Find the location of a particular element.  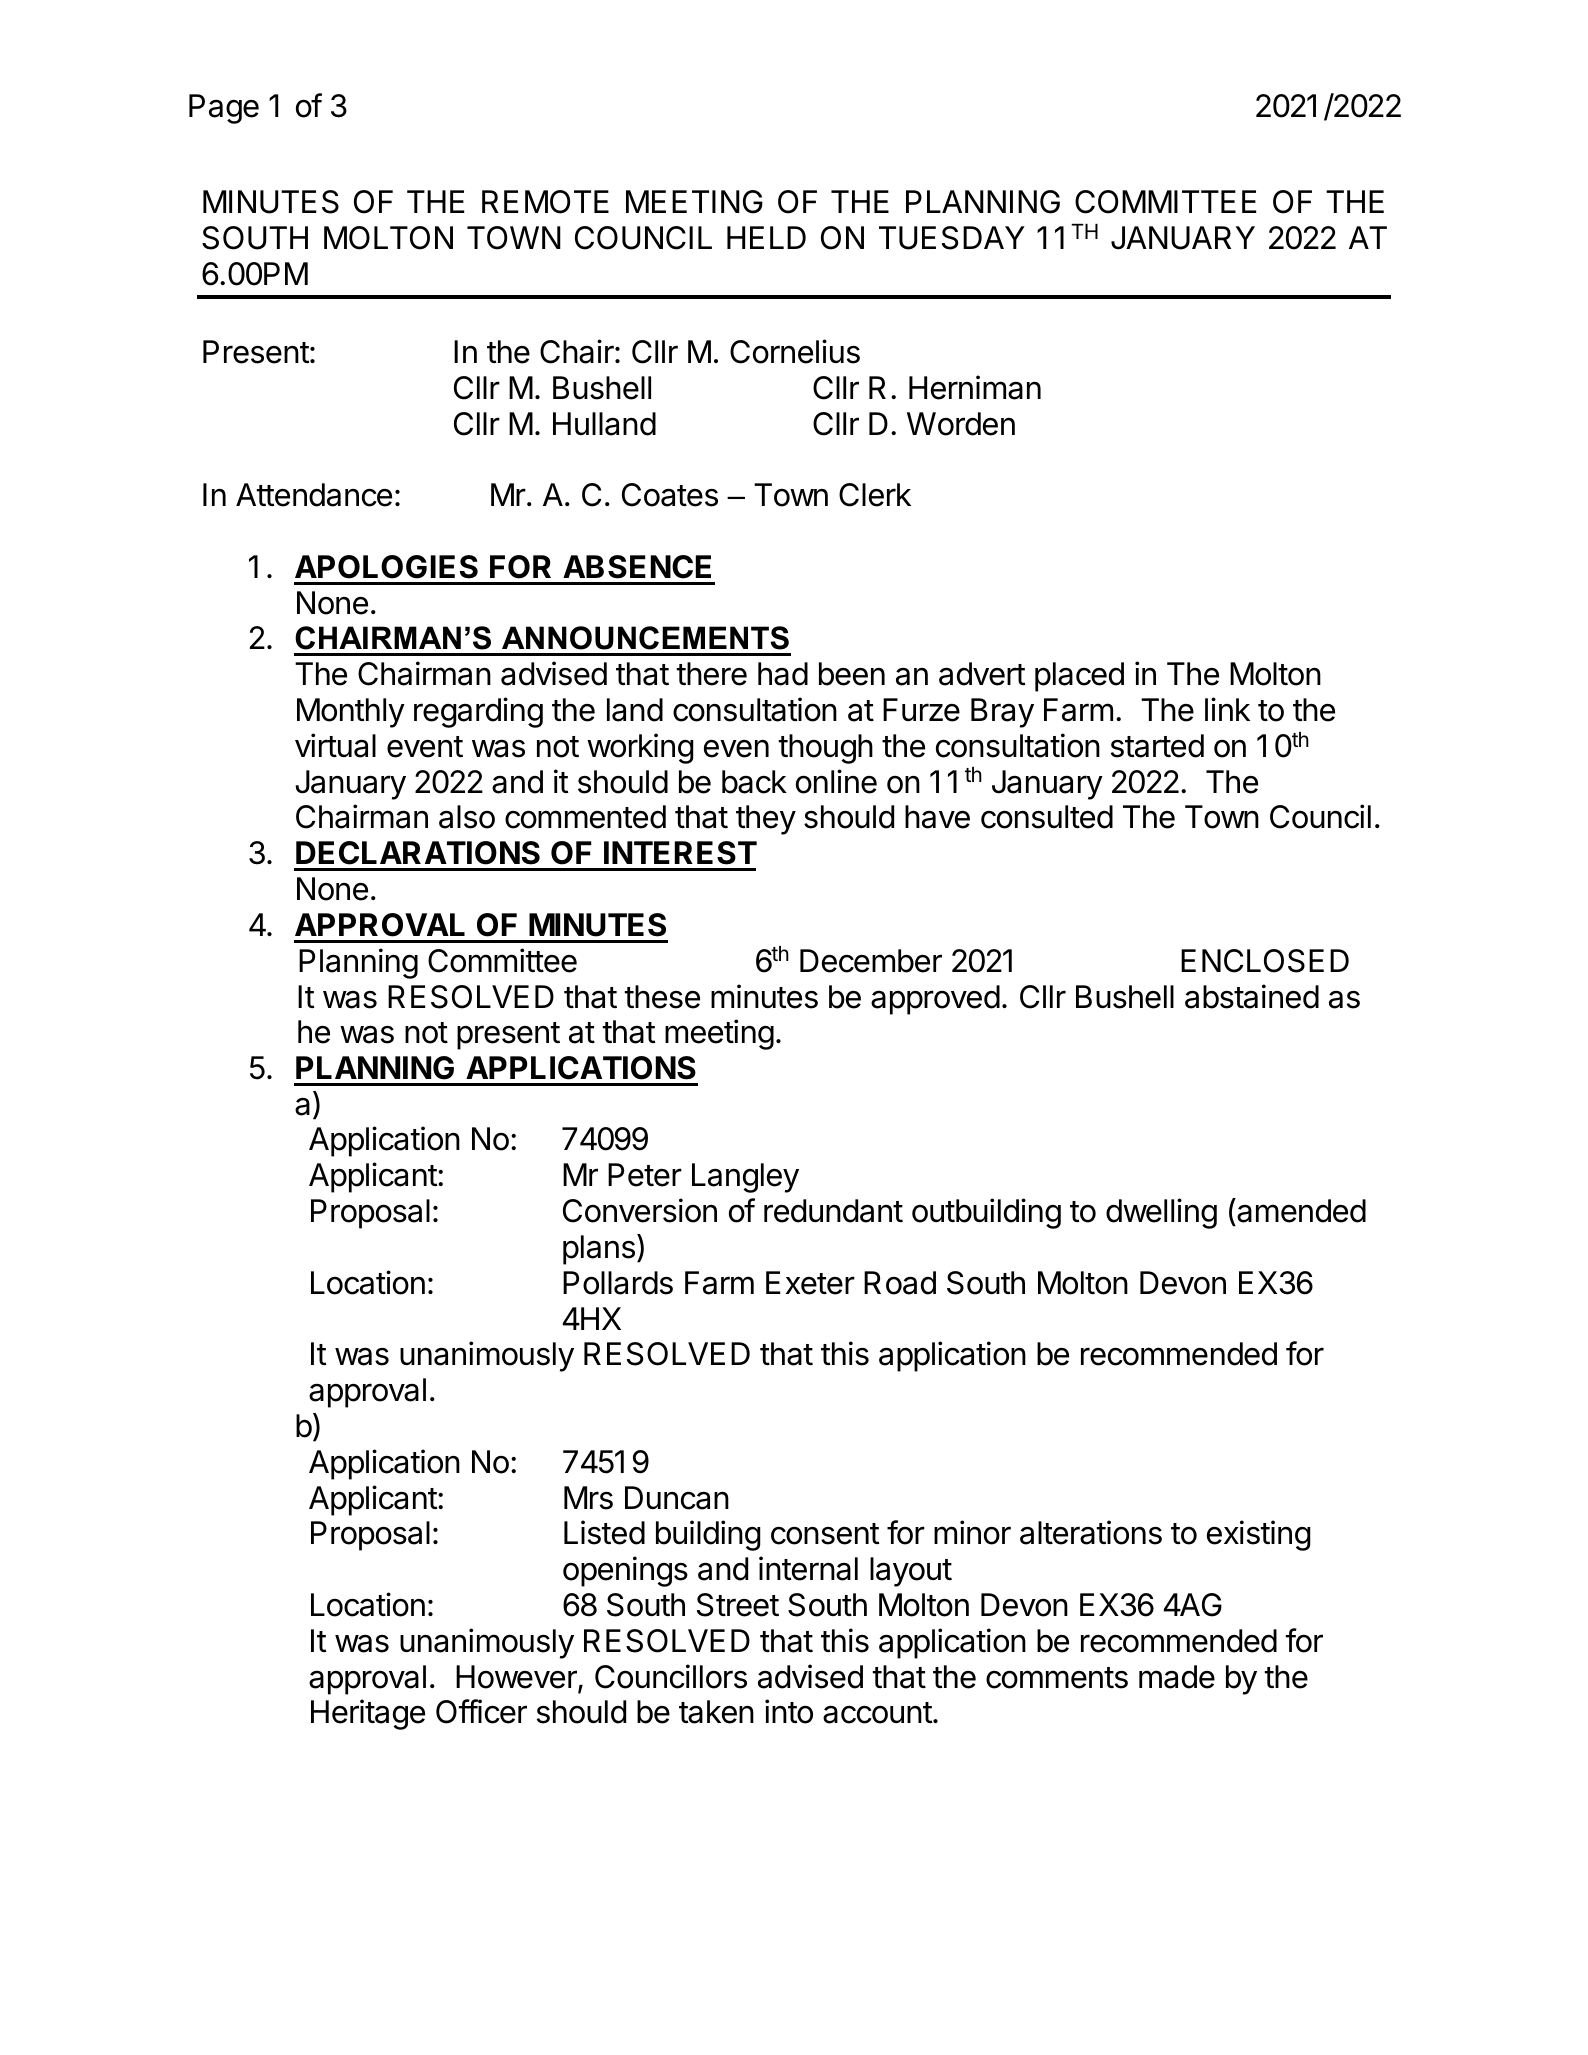

Exeter is located at coordinates (810, 1283).
